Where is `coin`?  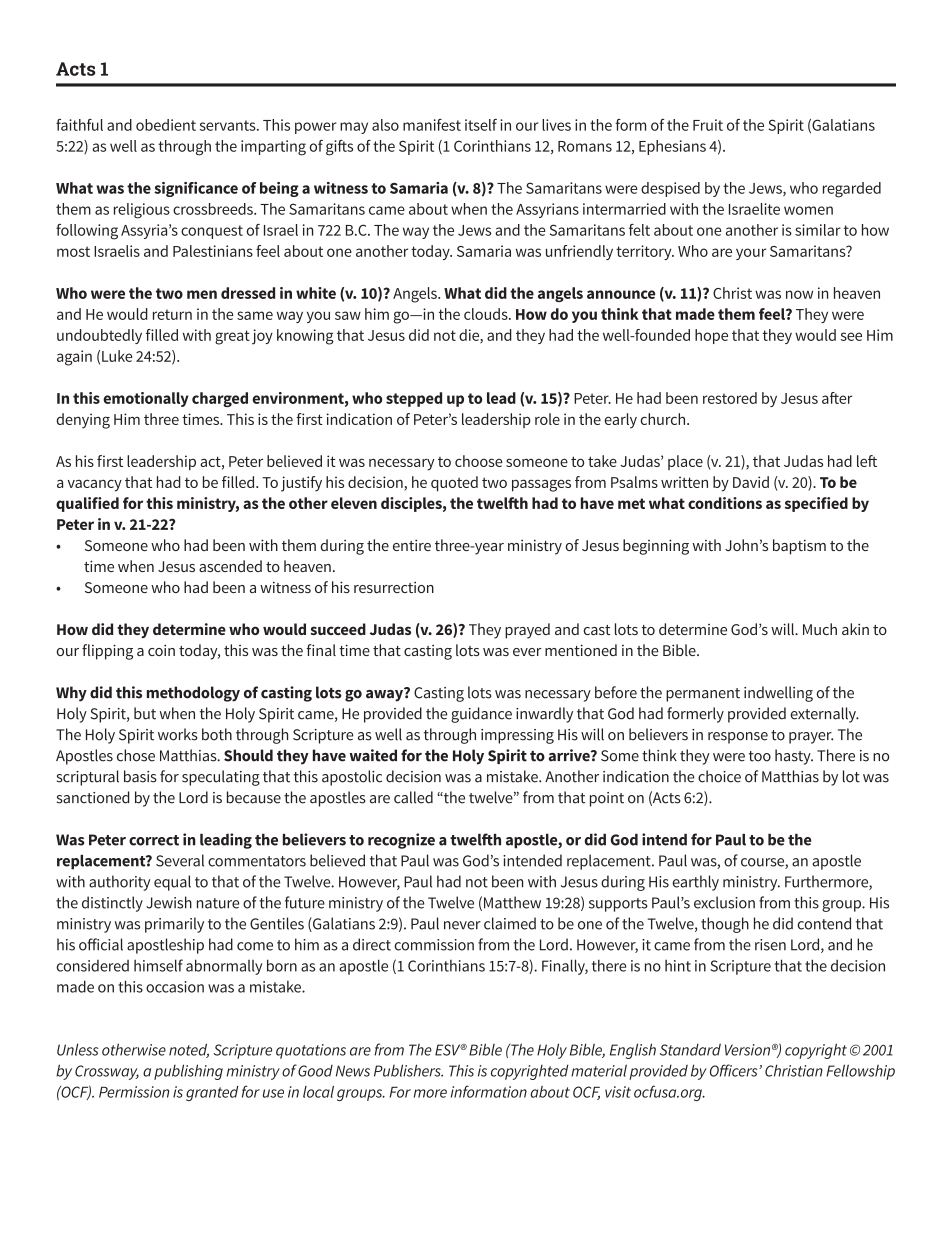 coin is located at coordinates (161, 650).
